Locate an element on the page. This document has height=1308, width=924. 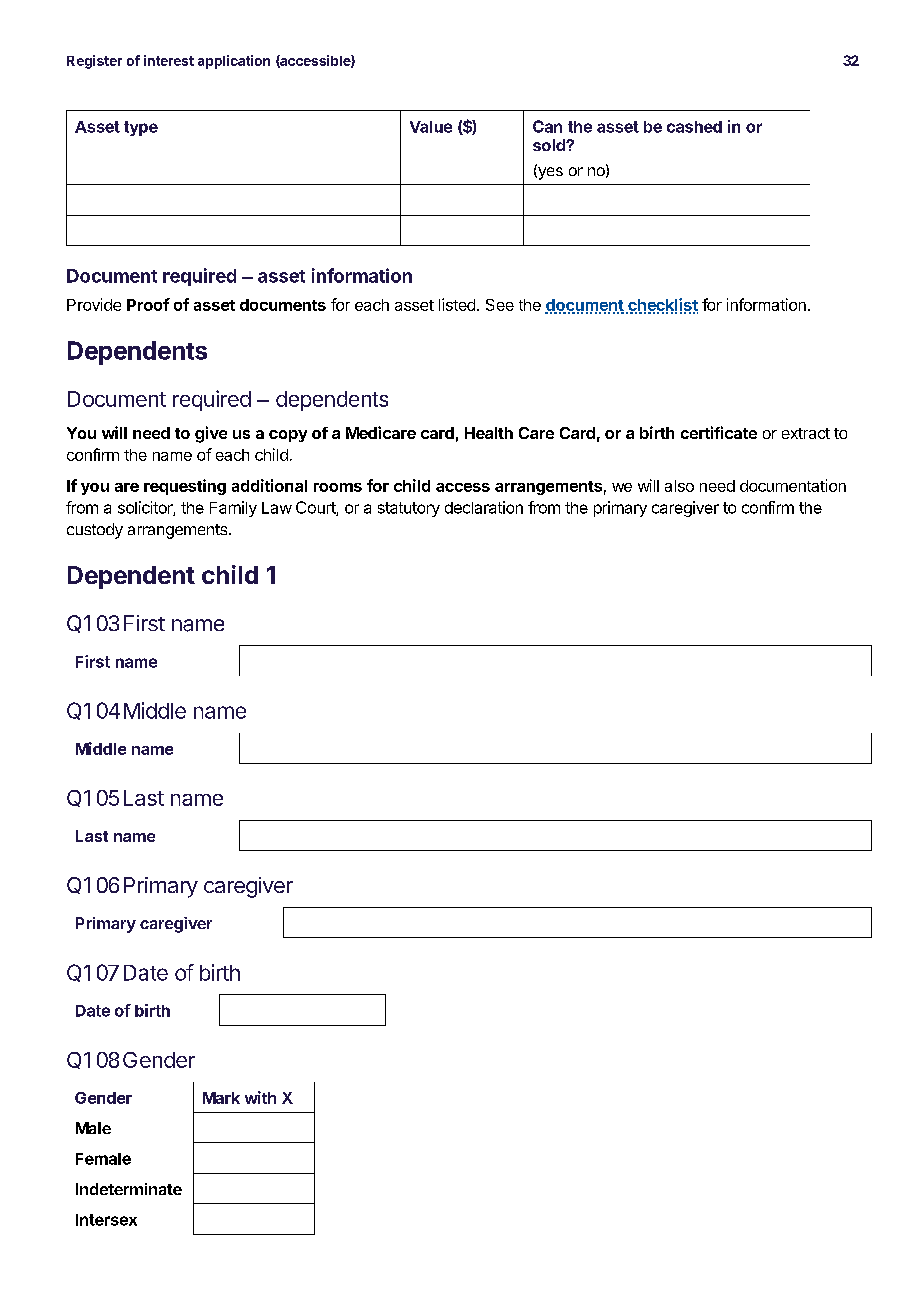
cashed is located at coordinates (694, 127).
